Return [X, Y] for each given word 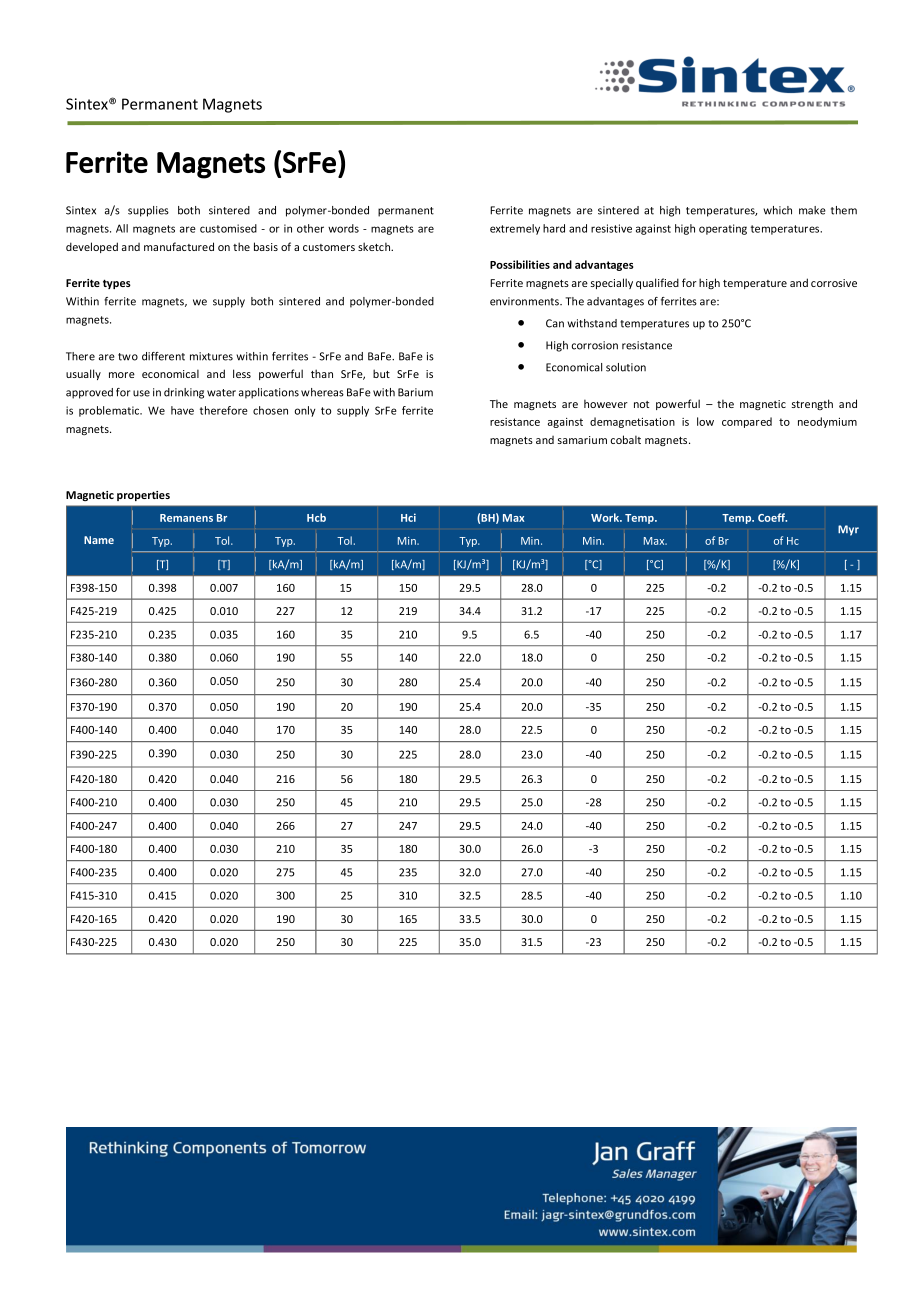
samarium [582, 440]
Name [99, 540]
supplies [148, 211]
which [777, 210]
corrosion [594, 345]
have [182, 410]
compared [747, 422]
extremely [515, 229]
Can [555, 323]
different [163, 356]
